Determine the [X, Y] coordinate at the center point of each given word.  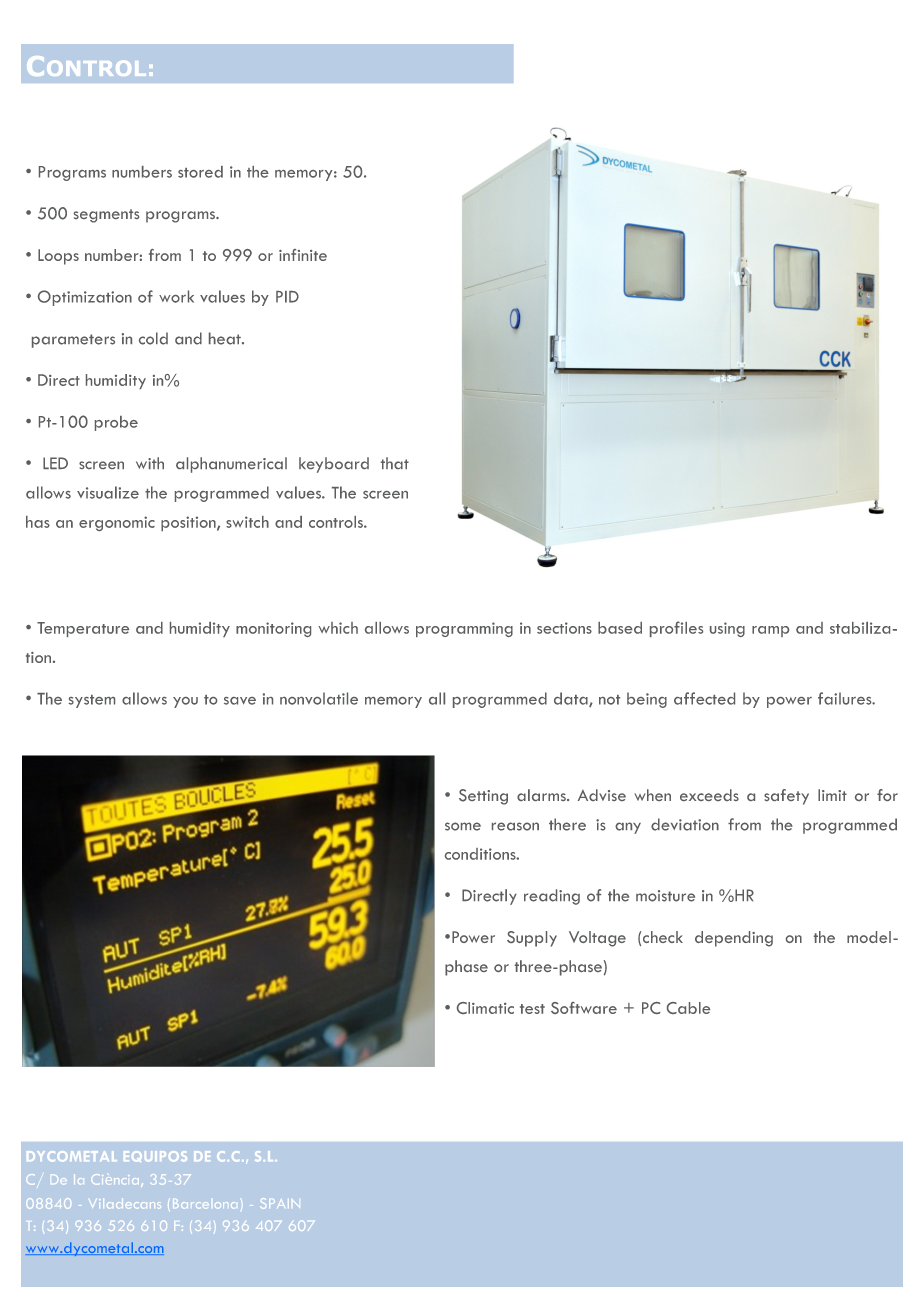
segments [106, 216]
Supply [532, 939]
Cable [688, 1008]
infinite [303, 255]
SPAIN [280, 1203]
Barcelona [204, 1204]
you [185, 702]
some [463, 826]
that [395, 463]
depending [734, 939]
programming [464, 629]
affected [704, 698]
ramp [770, 631]
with [150, 463]
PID [287, 297]
